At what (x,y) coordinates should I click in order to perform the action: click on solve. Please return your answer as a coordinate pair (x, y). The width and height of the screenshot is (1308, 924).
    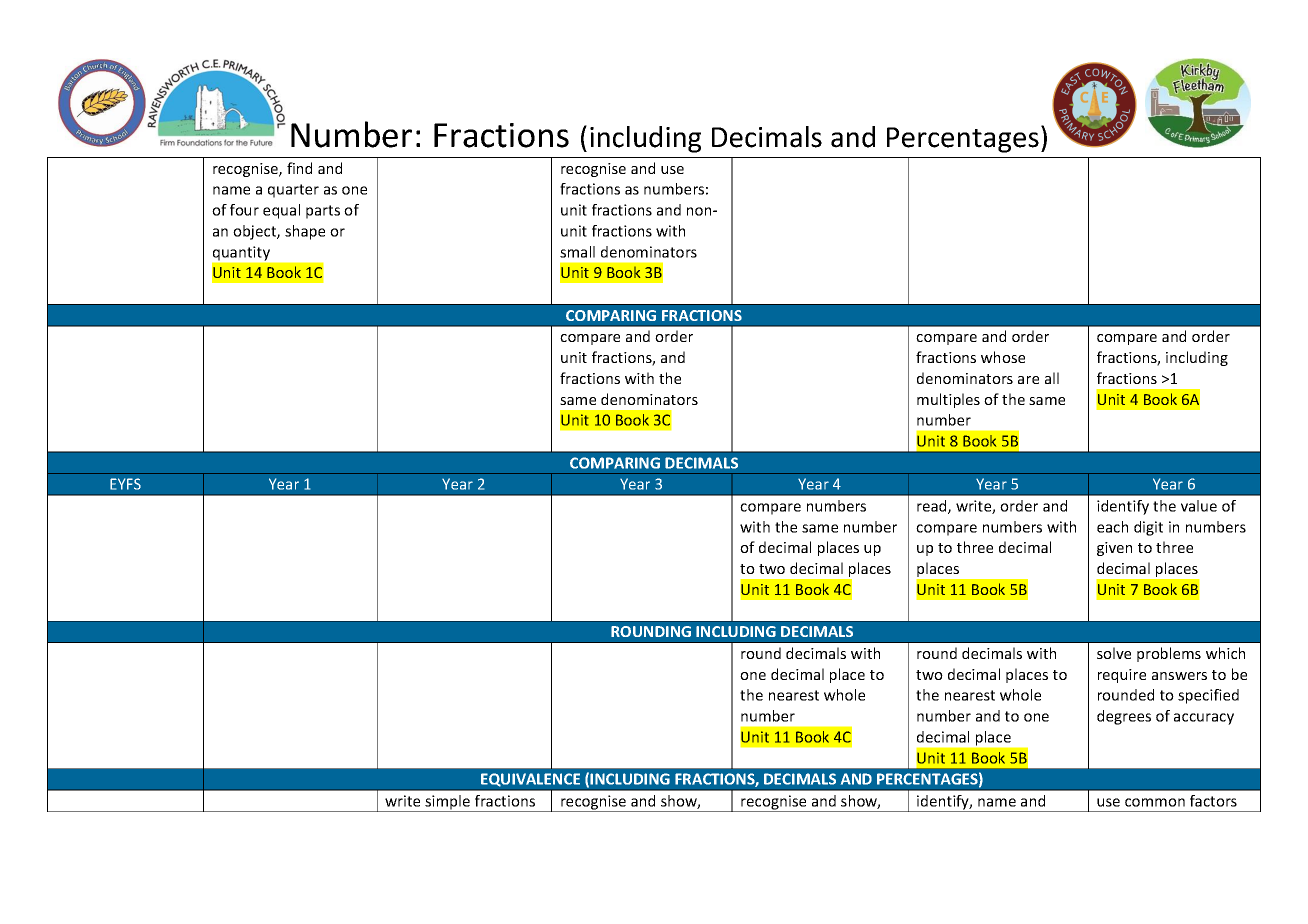
    Looking at the image, I should click on (1114, 653).
